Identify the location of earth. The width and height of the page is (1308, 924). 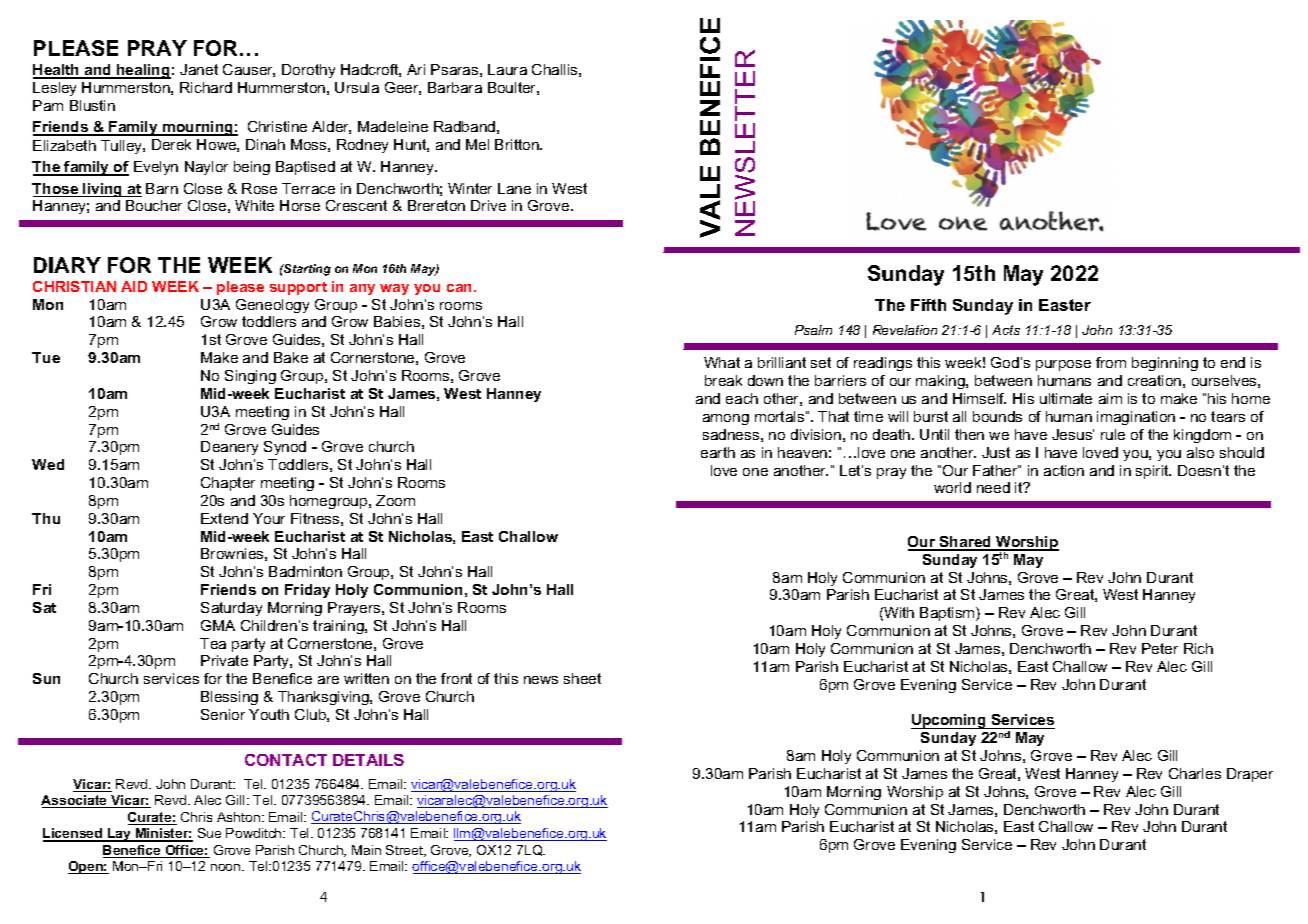
(718, 452).
